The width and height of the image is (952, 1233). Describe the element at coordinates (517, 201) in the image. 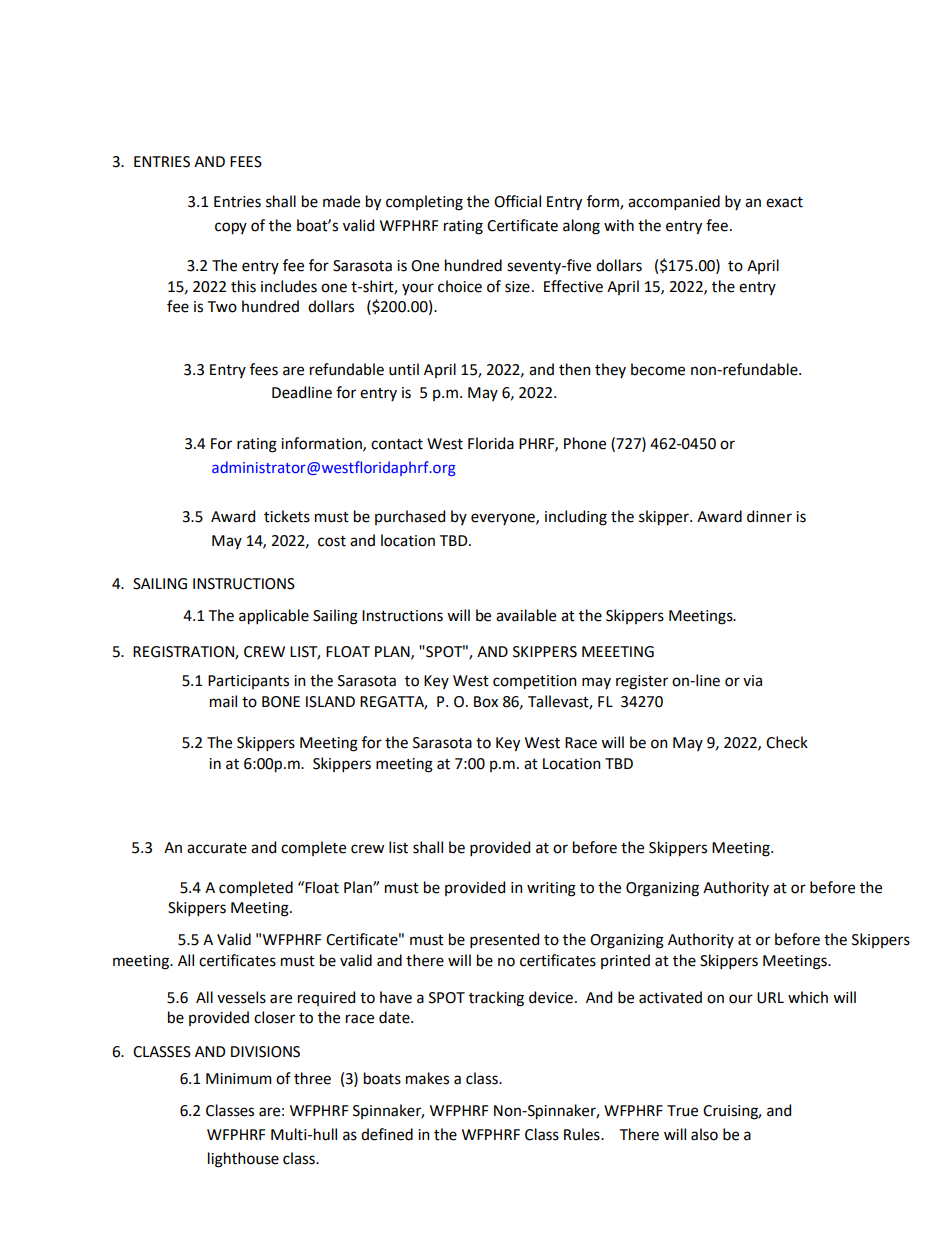

I see `Official` at that location.
